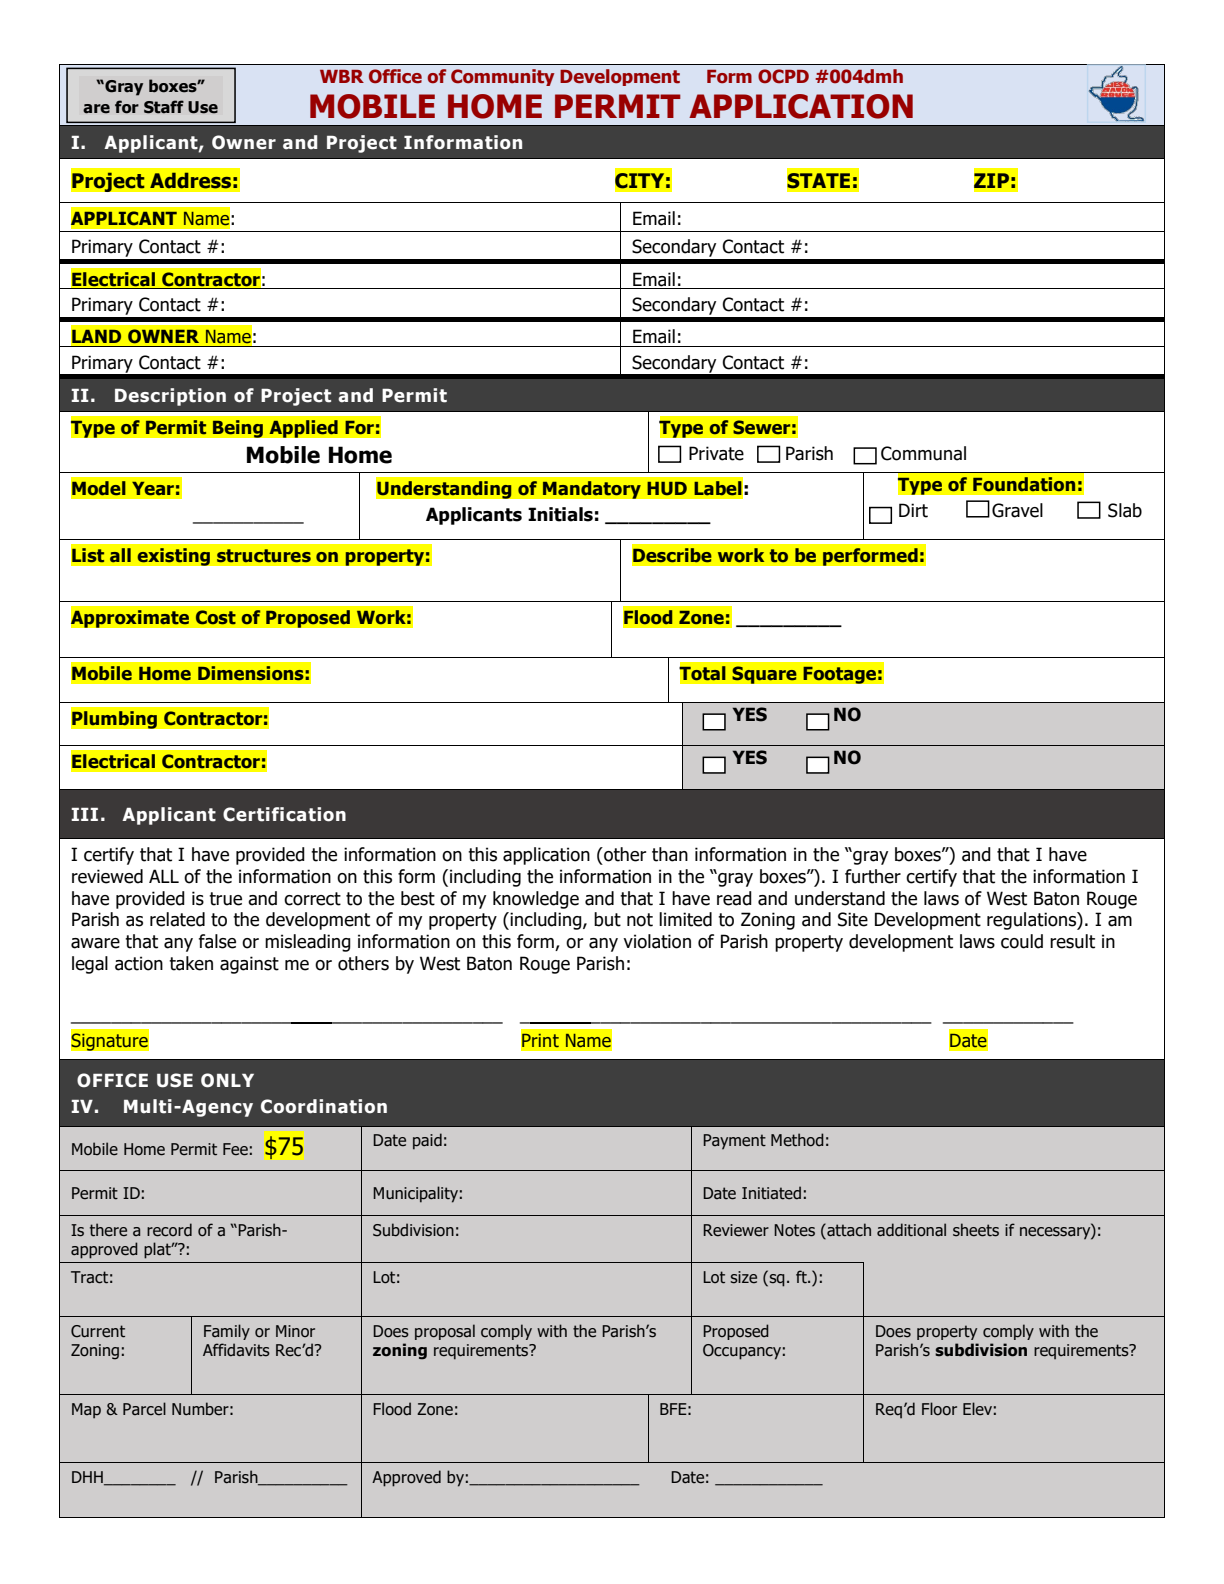 The width and height of the screenshot is (1224, 1584). What do you see at coordinates (164, 107) in the screenshot?
I see `Staff` at bounding box center [164, 107].
